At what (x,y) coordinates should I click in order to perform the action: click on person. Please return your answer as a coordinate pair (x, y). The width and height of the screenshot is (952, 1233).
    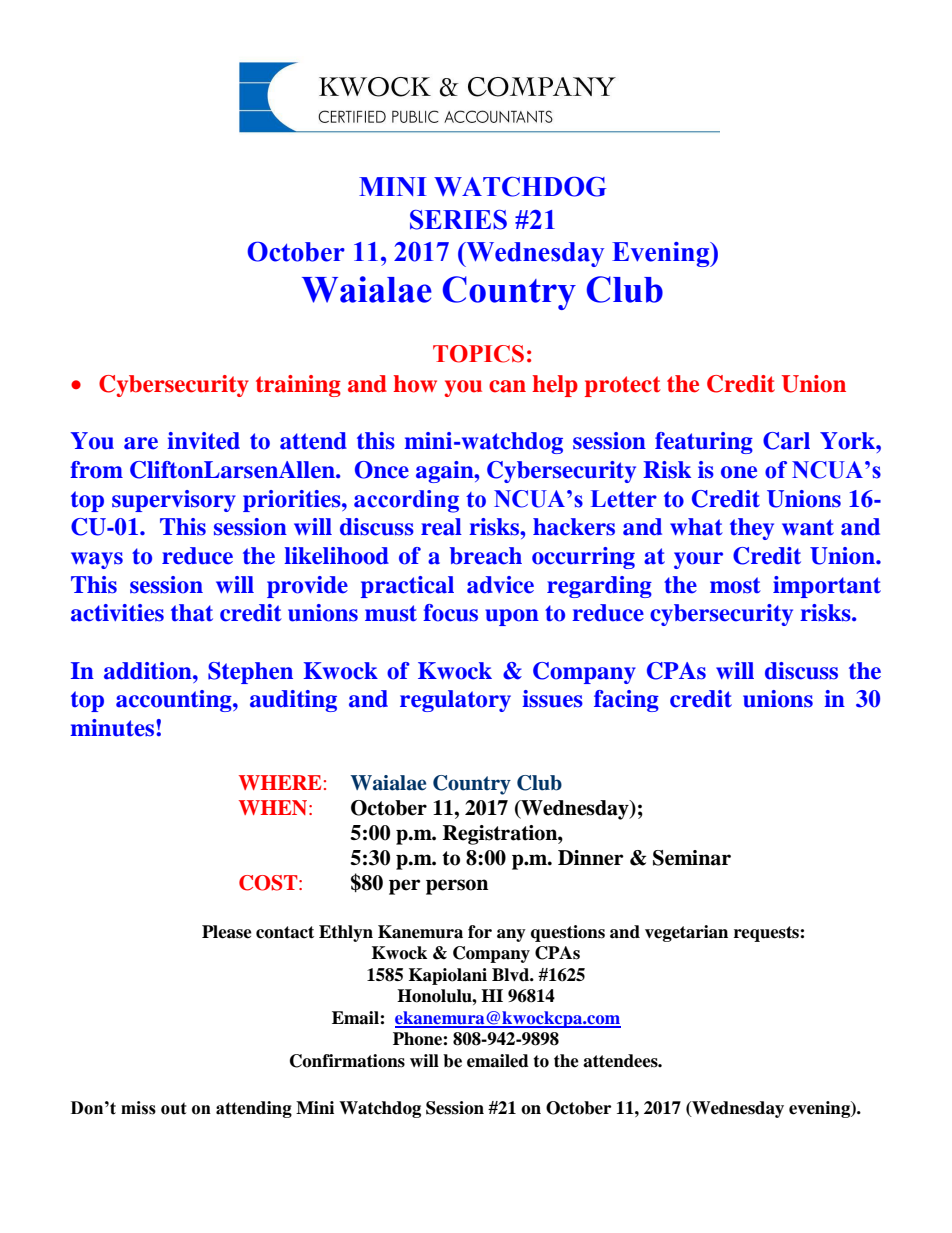
    Looking at the image, I should click on (457, 887).
